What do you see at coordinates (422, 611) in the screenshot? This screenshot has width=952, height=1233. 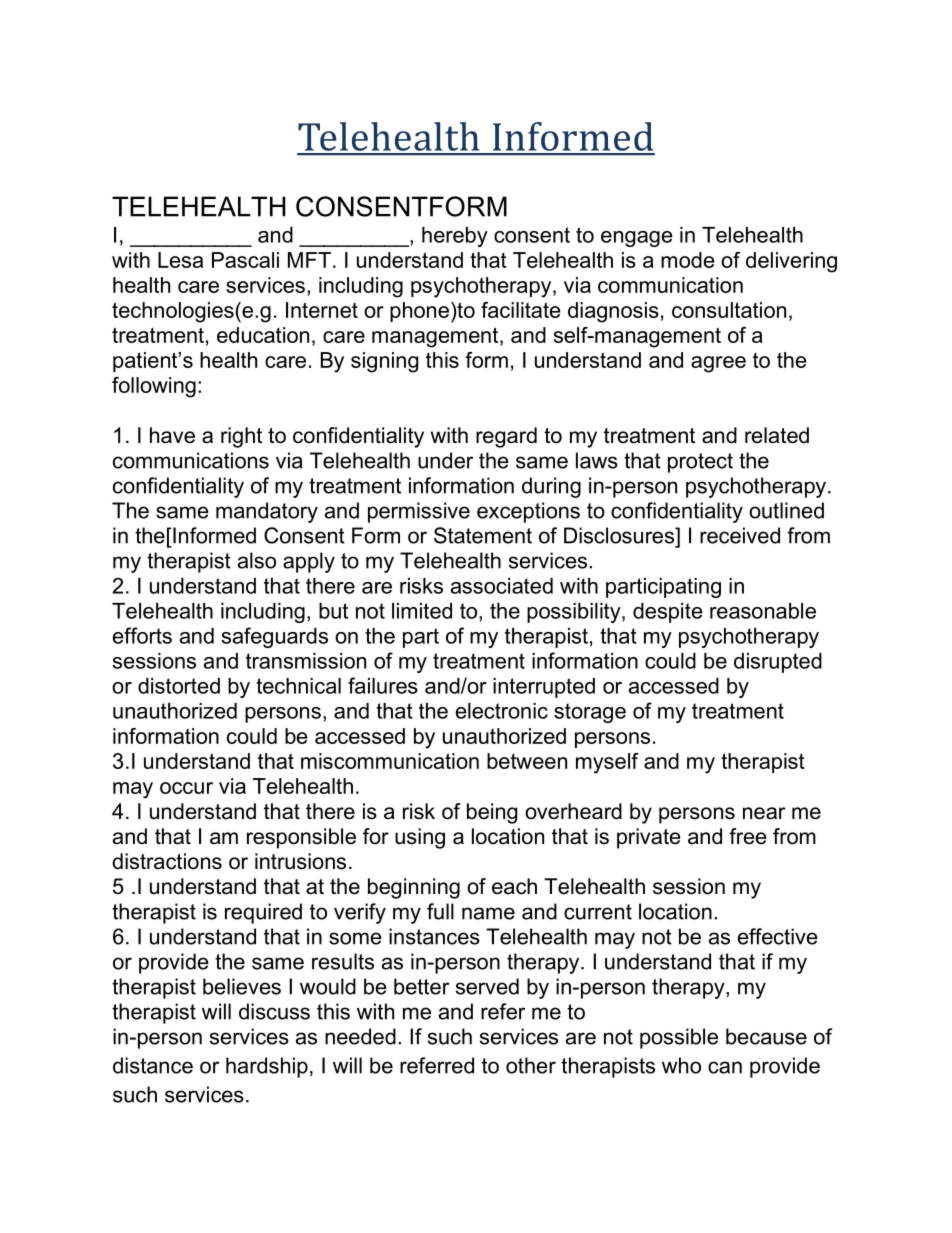 I see `limited` at bounding box center [422, 611].
